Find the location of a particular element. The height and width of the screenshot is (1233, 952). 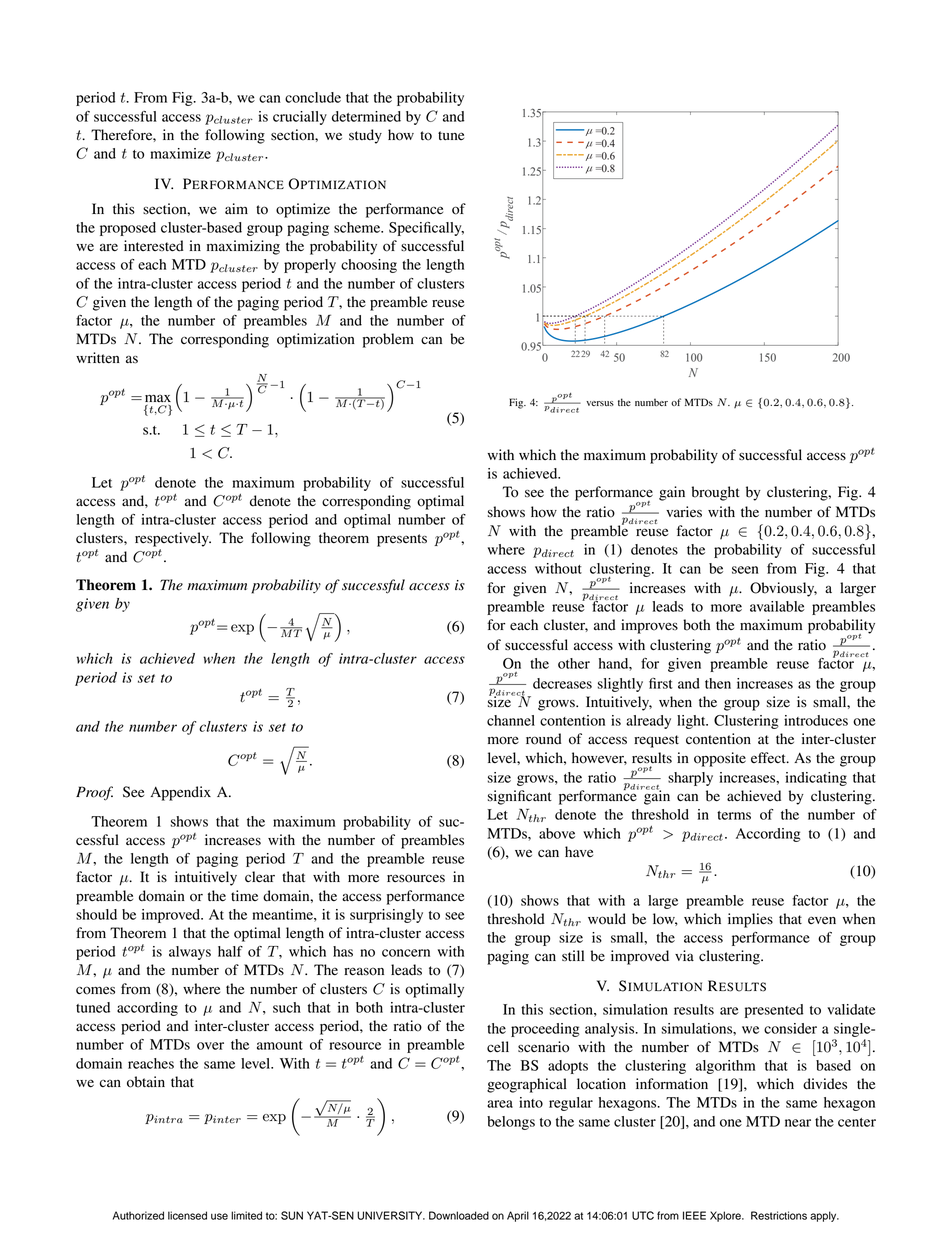

determined is located at coordinates (366, 116).
